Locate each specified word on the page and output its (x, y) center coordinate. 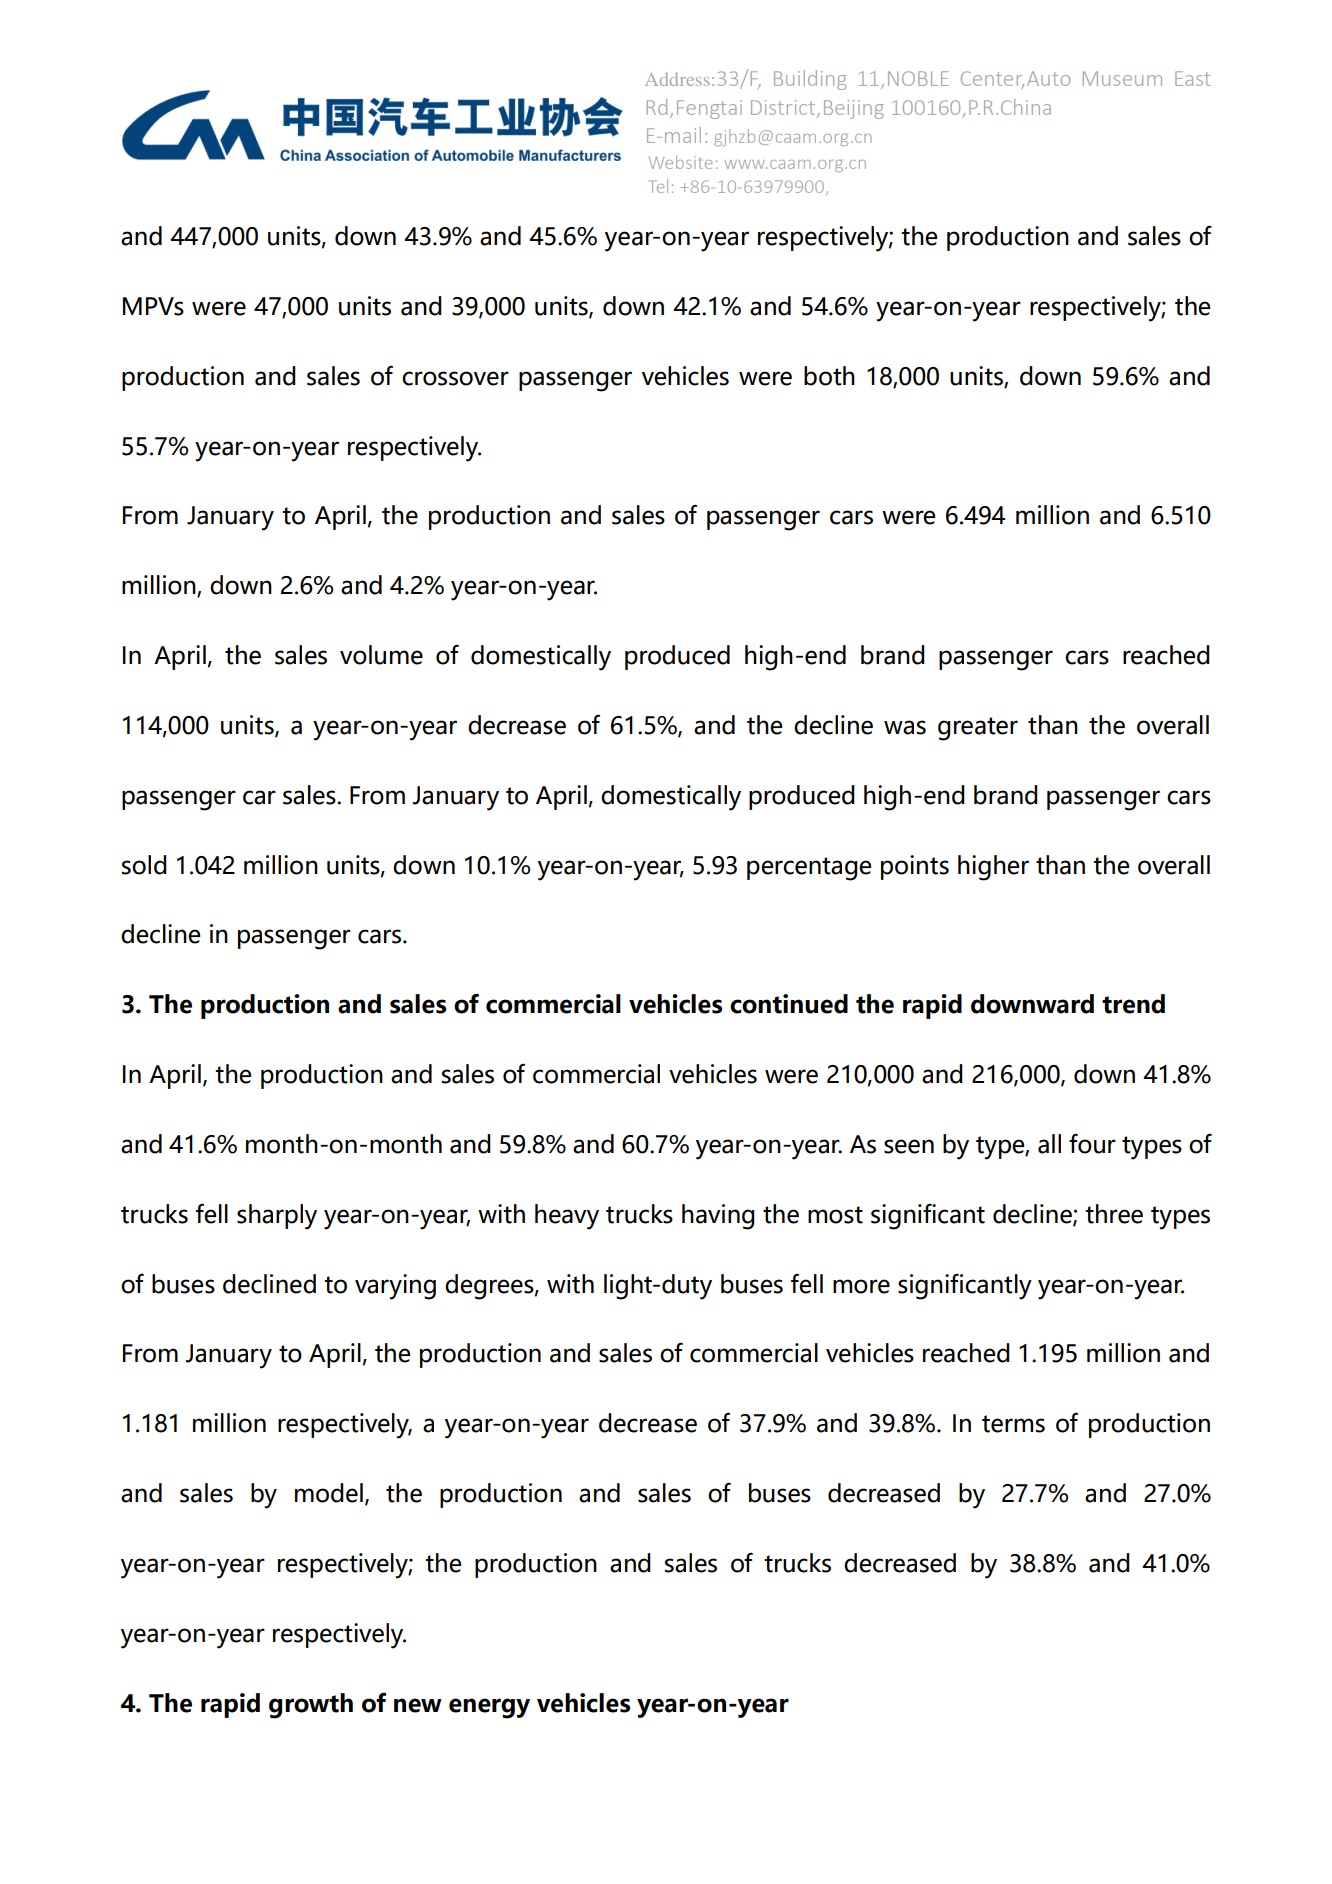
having (718, 1217)
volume (381, 655)
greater (978, 729)
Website (680, 162)
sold (144, 865)
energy (489, 1708)
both (829, 376)
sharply (277, 1217)
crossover (455, 378)
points (915, 867)
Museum (1122, 78)
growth (311, 1706)
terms (1013, 1424)
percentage (809, 869)
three (1114, 1214)
